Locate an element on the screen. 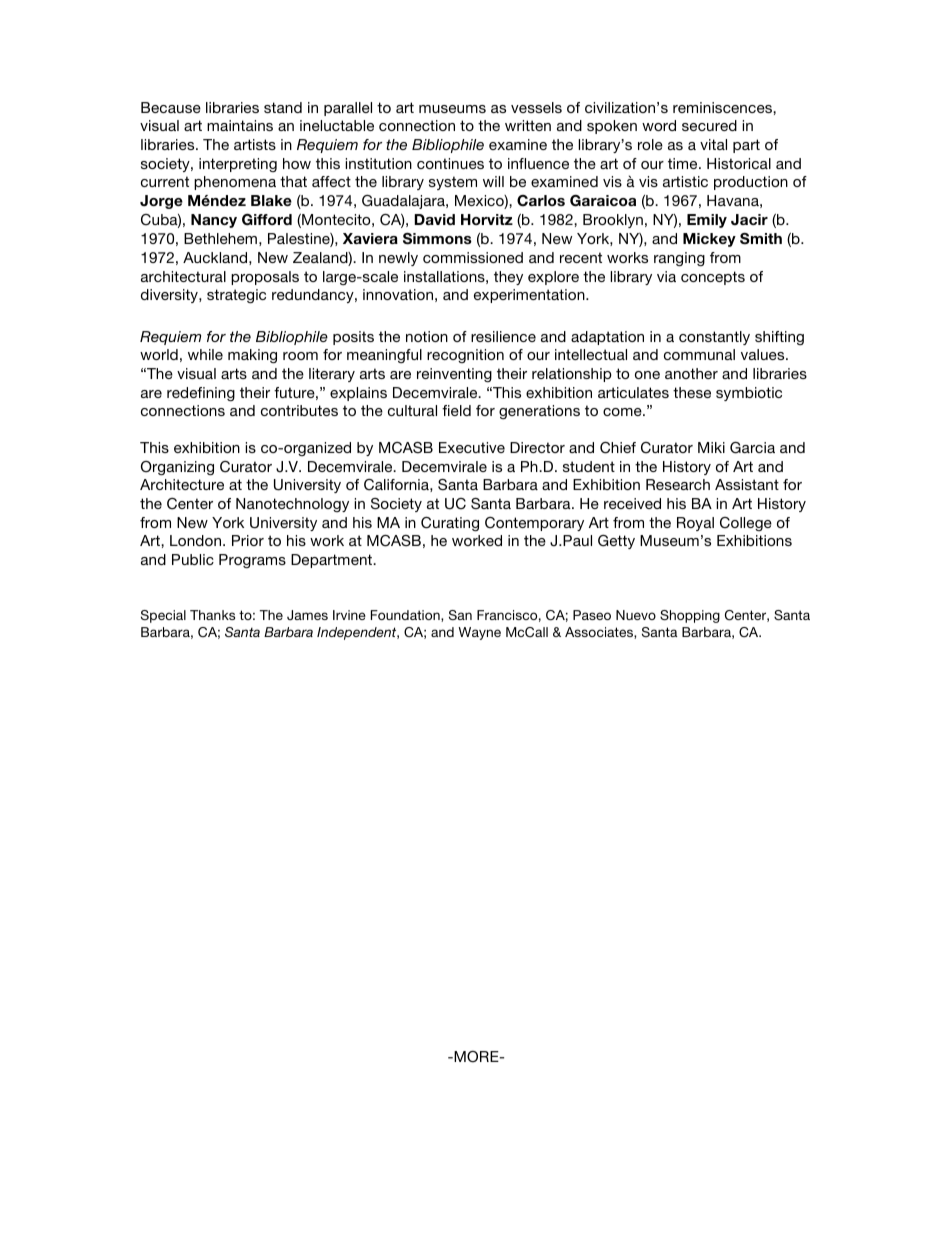 This screenshot has height=1233, width=952. concepts is located at coordinates (713, 278).
